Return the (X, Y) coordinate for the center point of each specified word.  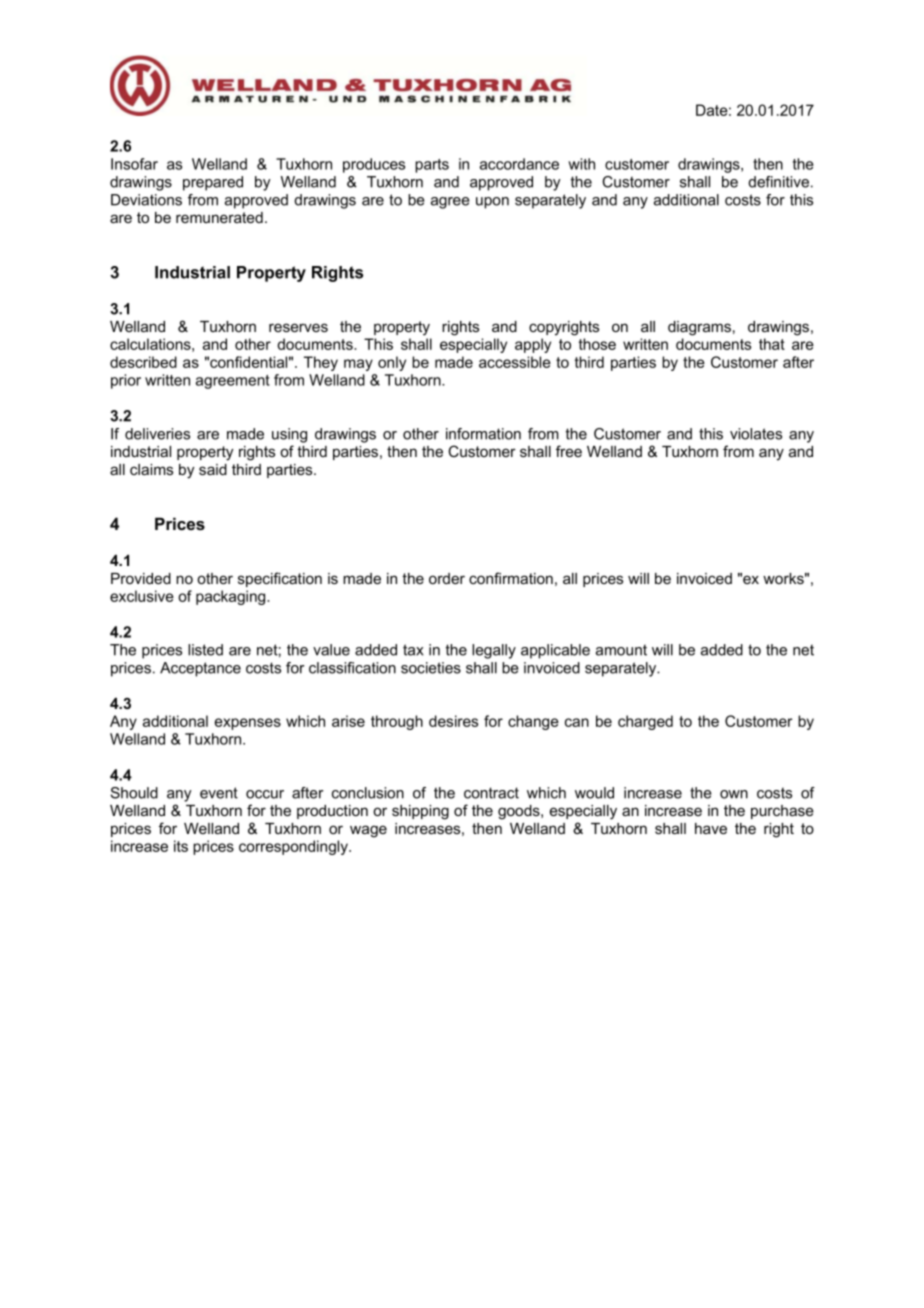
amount (621, 650)
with (581, 164)
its (181, 846)
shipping (420, 812)
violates (756, 434)
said (213, 469)
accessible (515, 362)
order (447, 578)
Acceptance (200, 669)
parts (432, 166)
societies (431, 668)
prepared (213, 183)
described (143, 362)
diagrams (699, 328)
